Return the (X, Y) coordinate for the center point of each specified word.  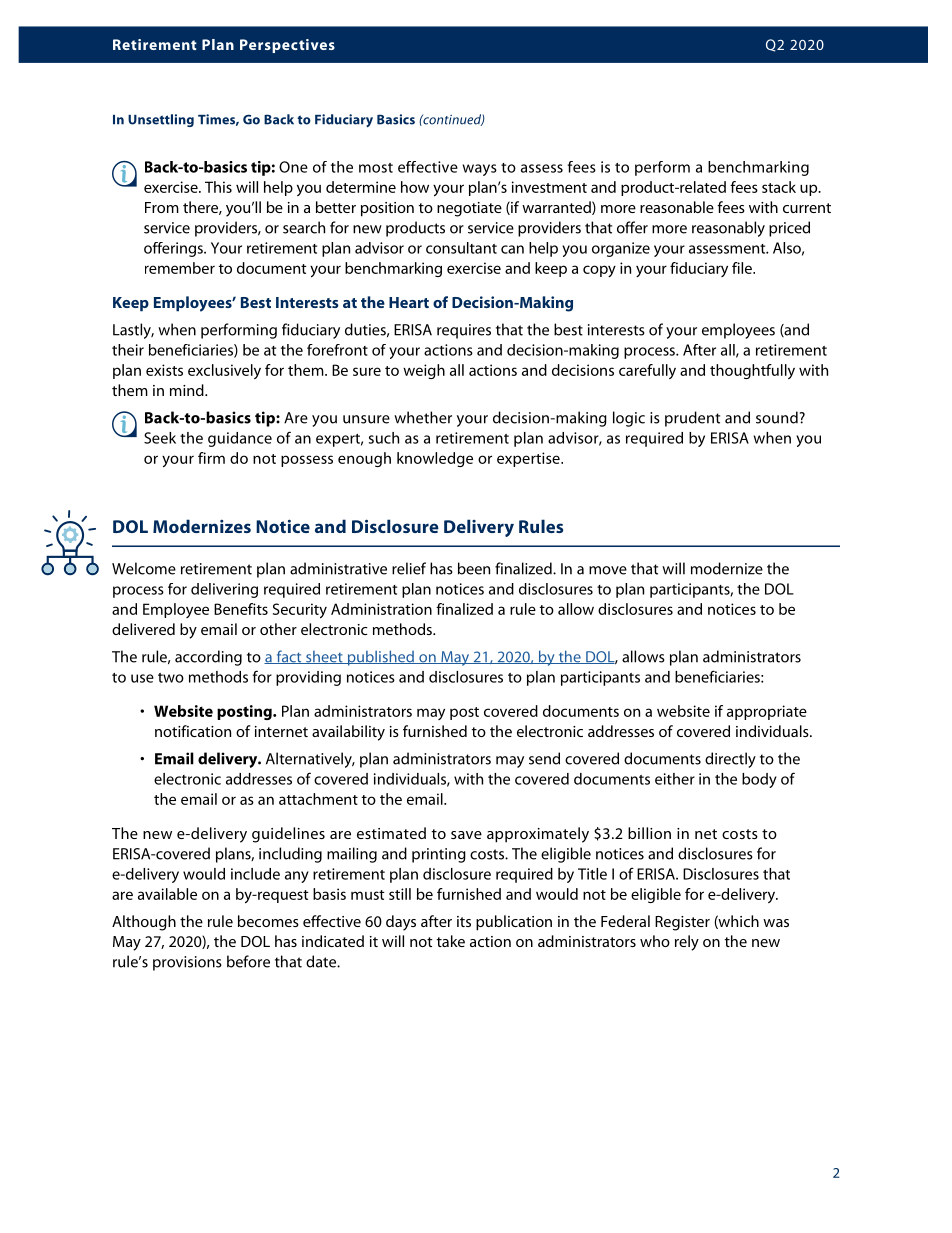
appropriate (767, 712)
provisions (187, 963)
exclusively (224, 371)
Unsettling (161, 120)
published (380, 658)
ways (480, 170)
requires (464, 331)
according (208, 658)
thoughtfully (752, 371)
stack (779, 187)
